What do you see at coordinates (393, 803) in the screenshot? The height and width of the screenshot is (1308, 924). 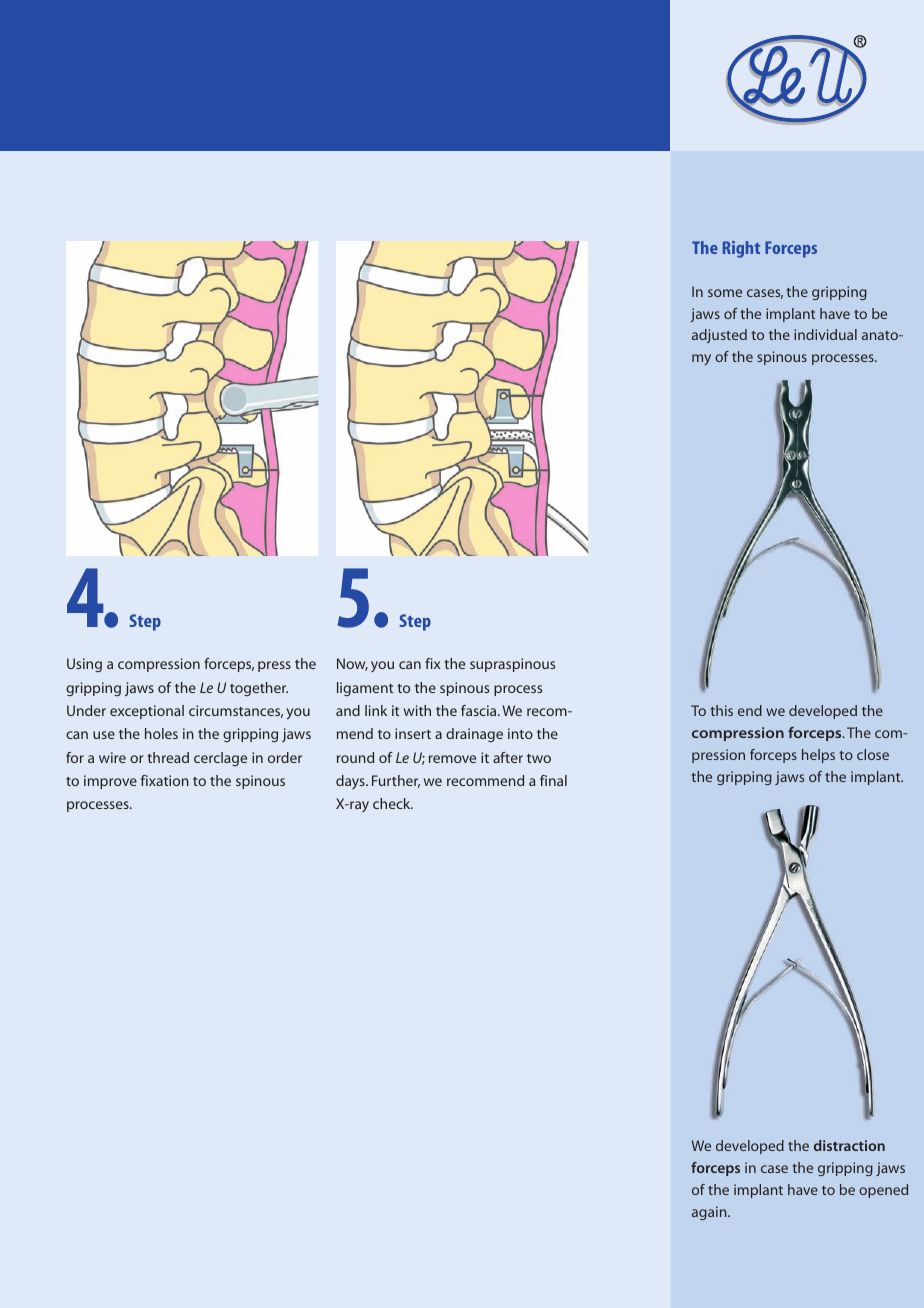 I see `check` at bounding box center [393, 803].
